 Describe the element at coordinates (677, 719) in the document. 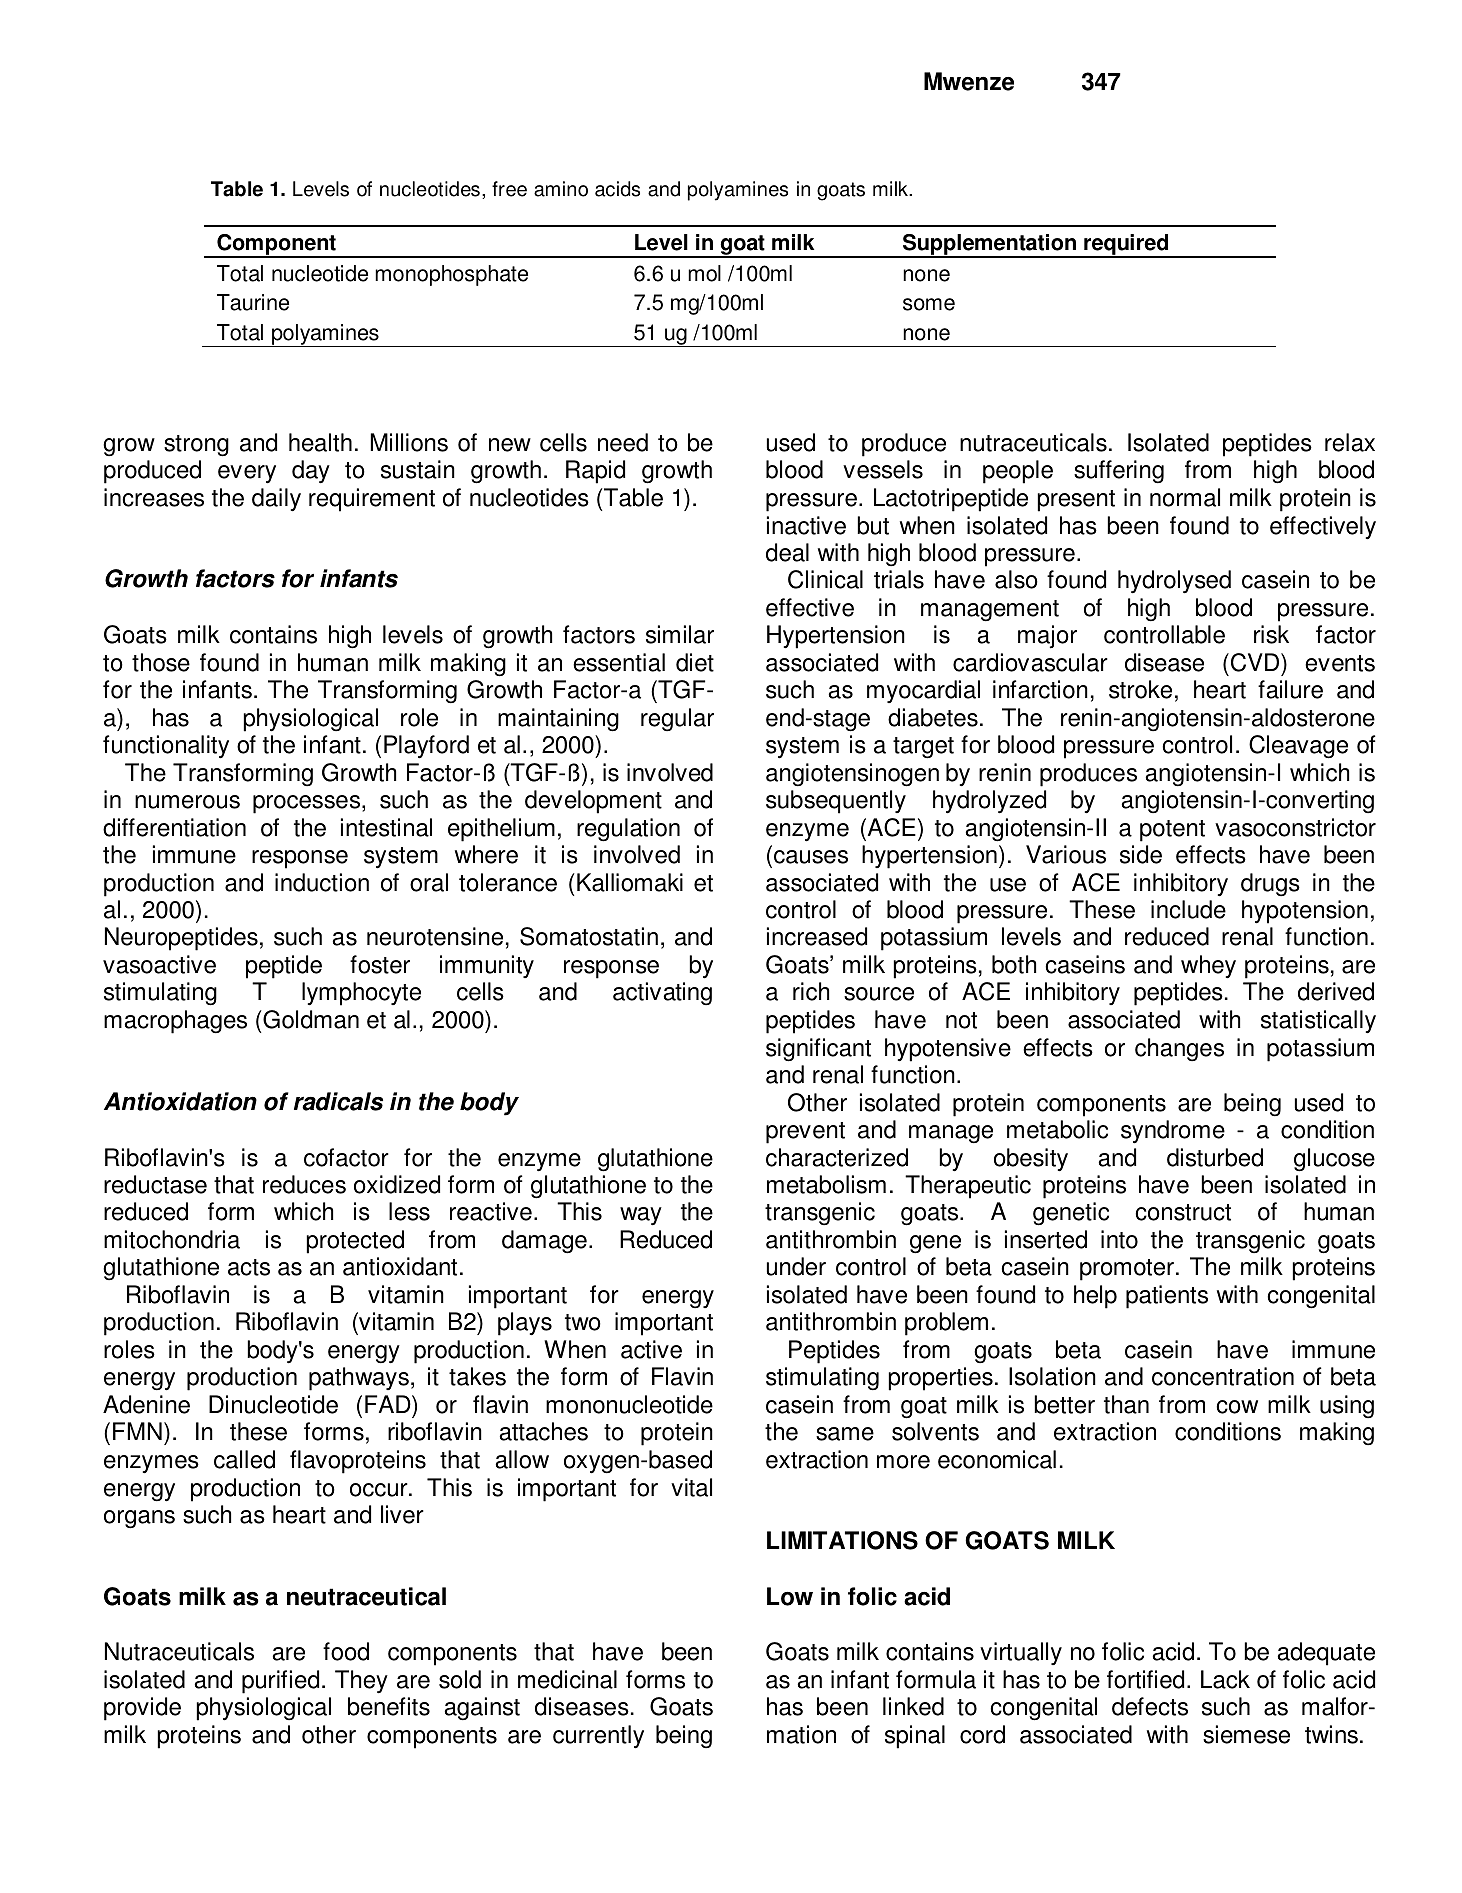

I see `regular` at that location.
